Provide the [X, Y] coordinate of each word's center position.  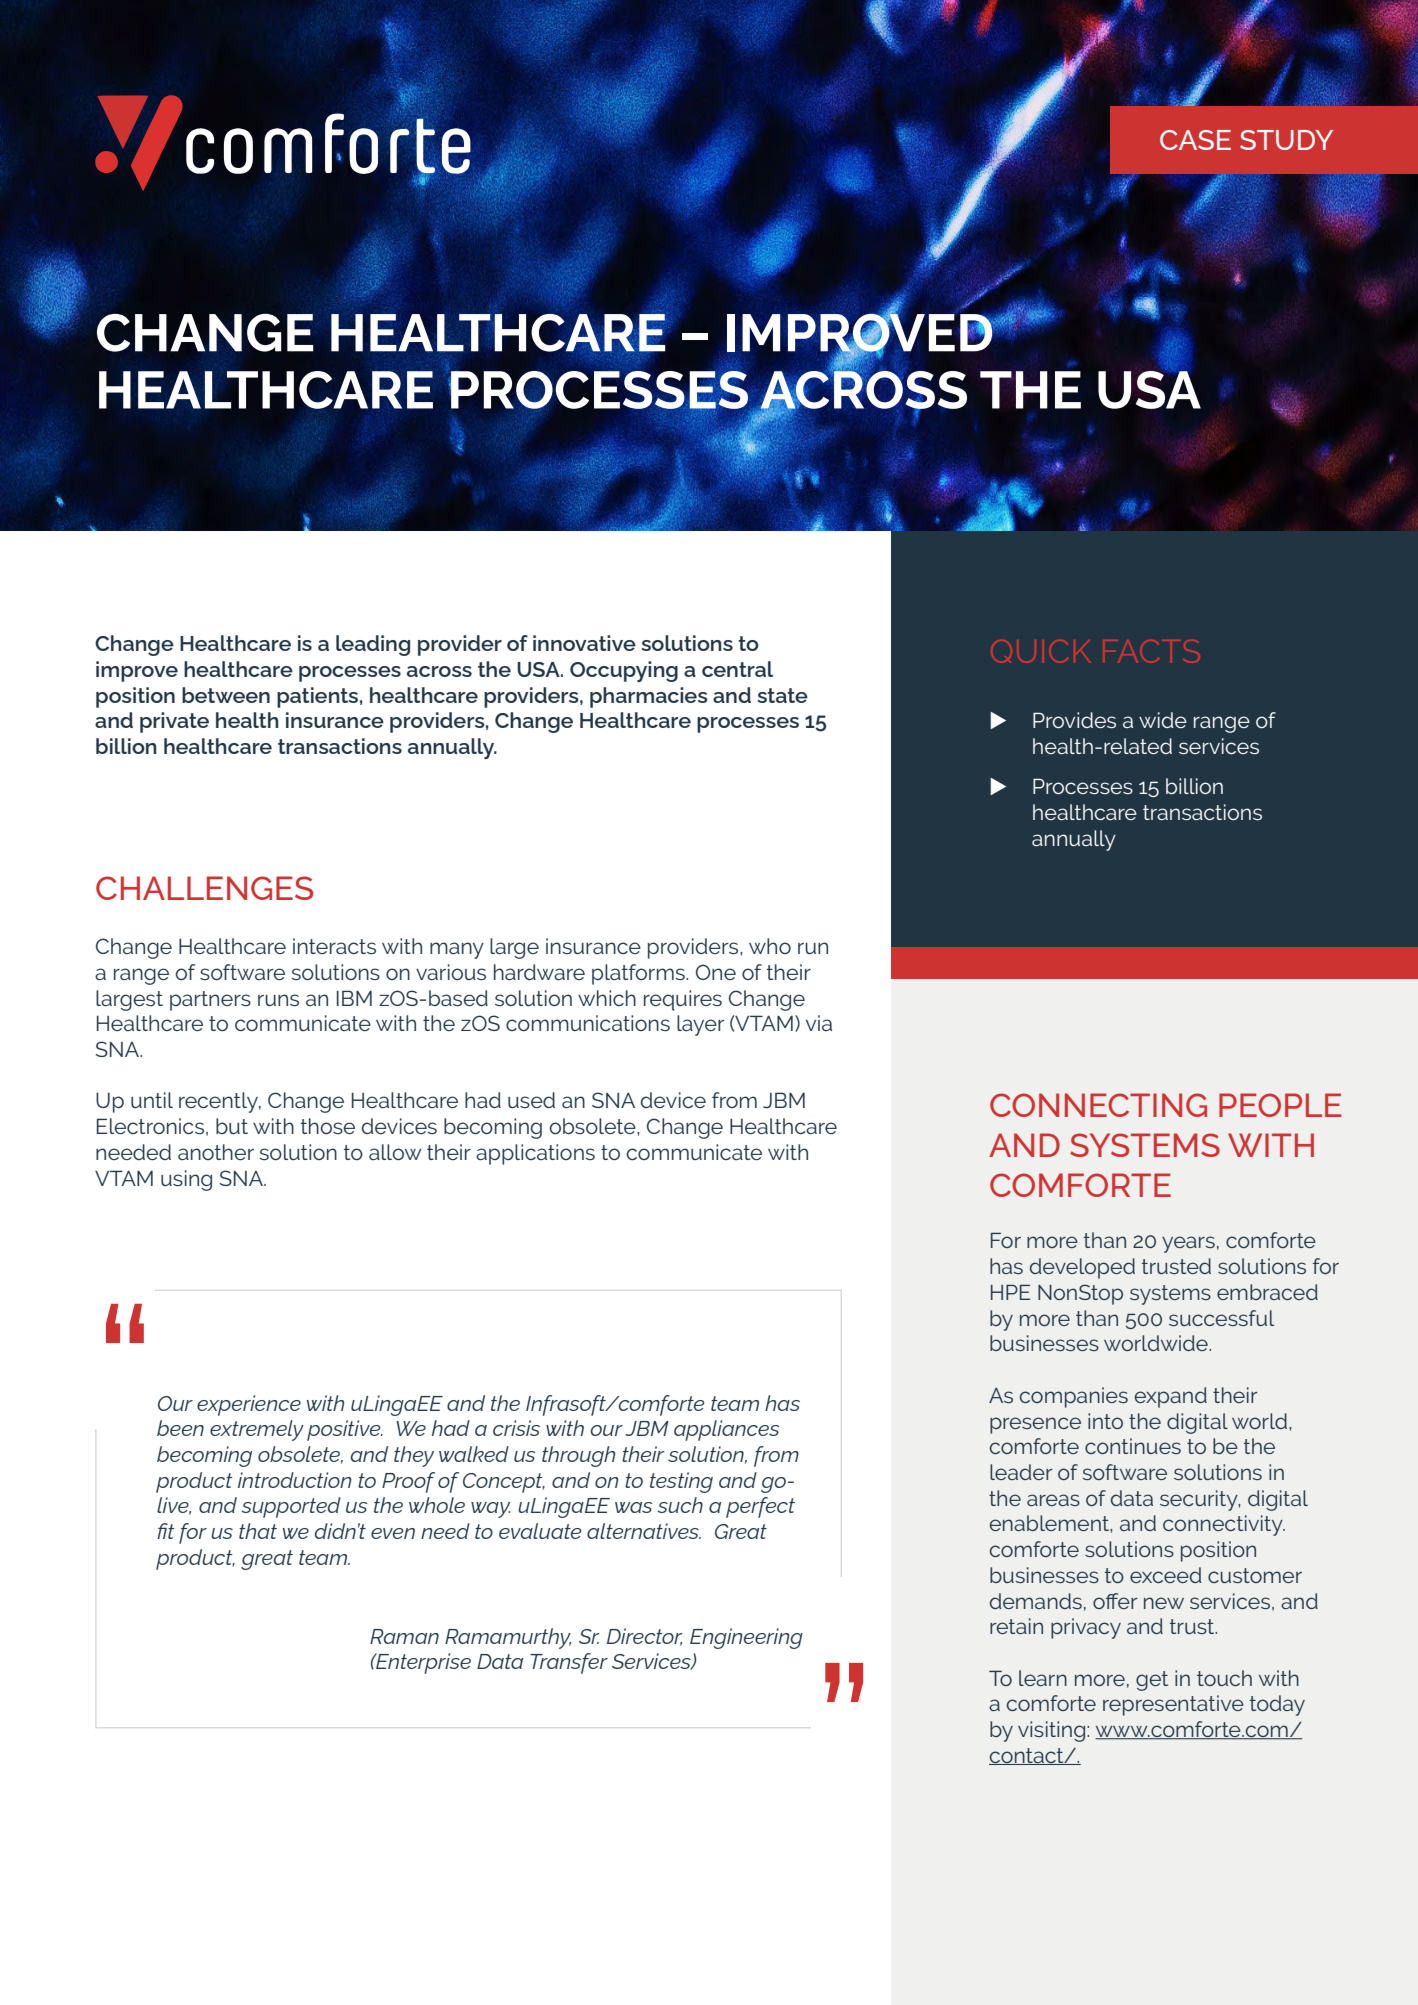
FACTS [1151, 651]
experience [249, 1405]
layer [701, 1025]
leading [373, 645]
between [226, 695]
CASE [1195, 140]
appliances [726, 1430]
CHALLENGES [204, 888]
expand [1171, 1397]
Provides [1074, 720]
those [327, 1126]
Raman [404, 1636]
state [783, 695]
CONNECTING [1098, 1105]
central [737, 669]
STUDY [1286, 140]
